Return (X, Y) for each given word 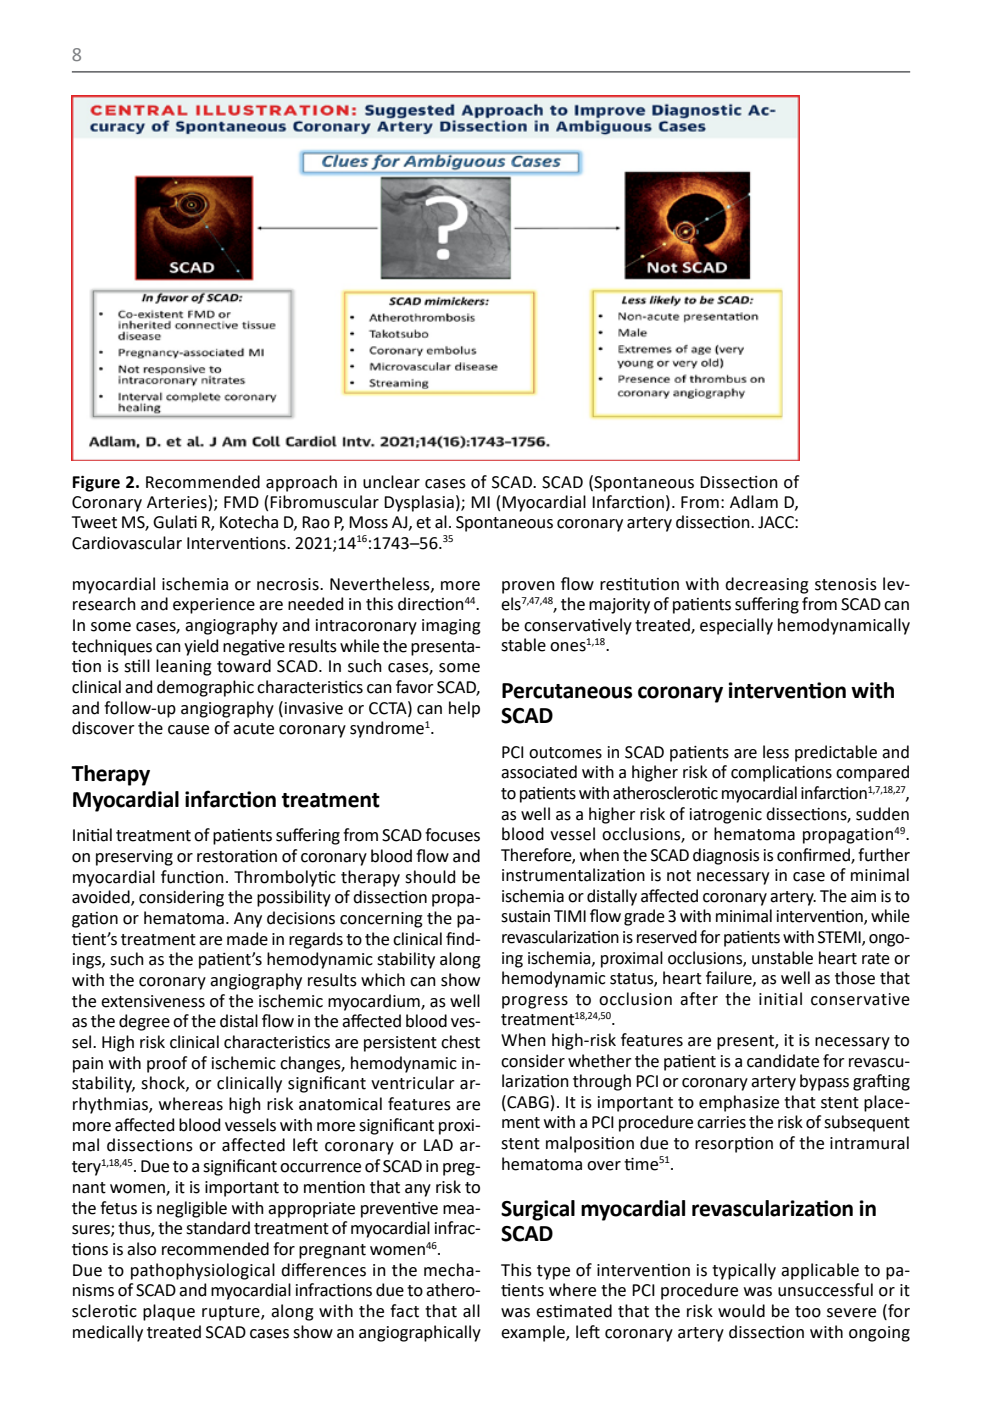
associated (539, 772)
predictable (836, 753)
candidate (783, 1061)
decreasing (767, 585)
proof (167, 1064)
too (808, 1312)
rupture (232, 1313)
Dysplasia (419, 503)
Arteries (177, 502)
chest (460, 1042)
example (534, 1333)
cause (188, 730)
